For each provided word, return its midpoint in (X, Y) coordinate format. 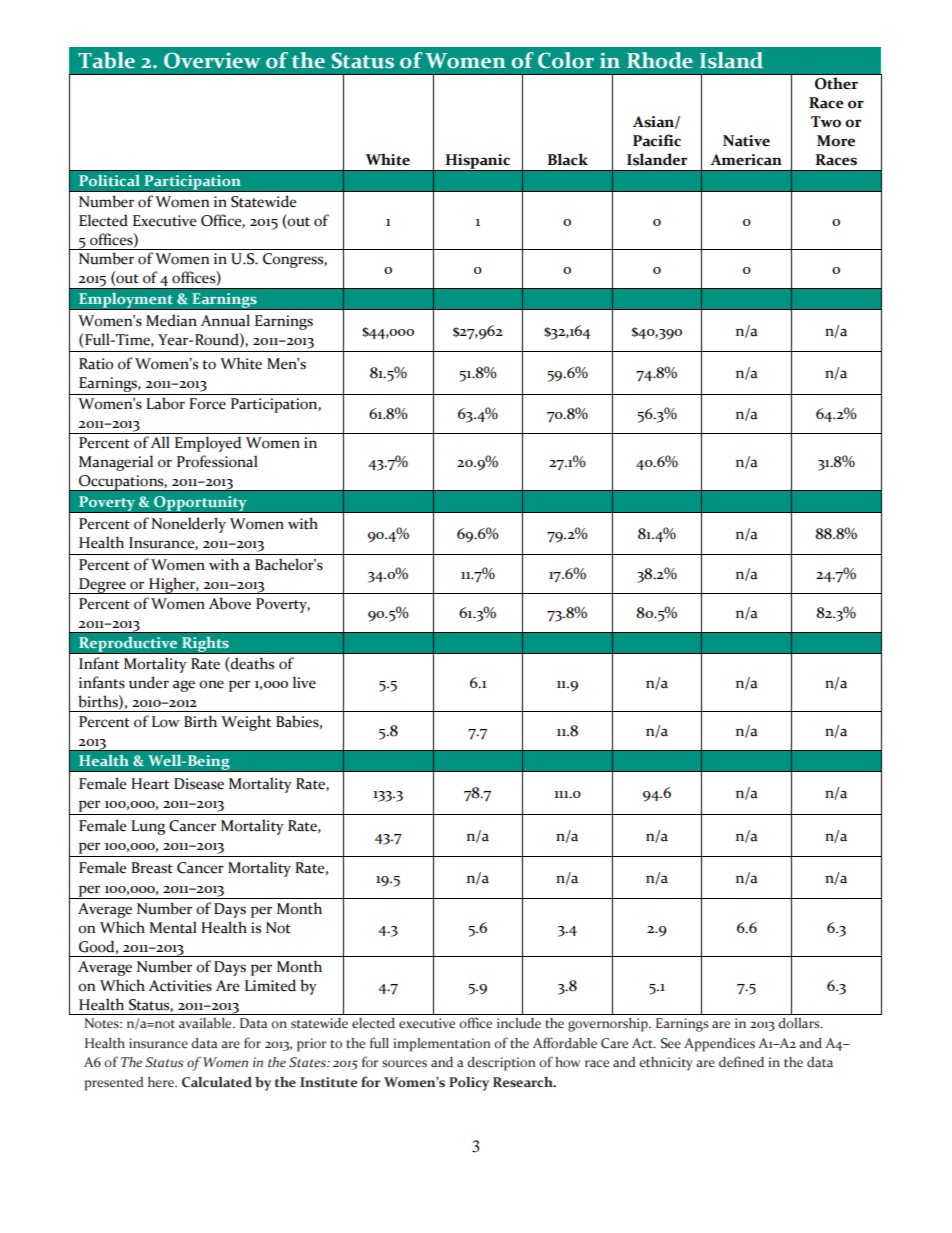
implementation (442, 1045)
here (162, 1082)
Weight (246, 723)
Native (746, 141)
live (304, 682)
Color (566, 60)
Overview (212, 60)
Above (230, 603)
